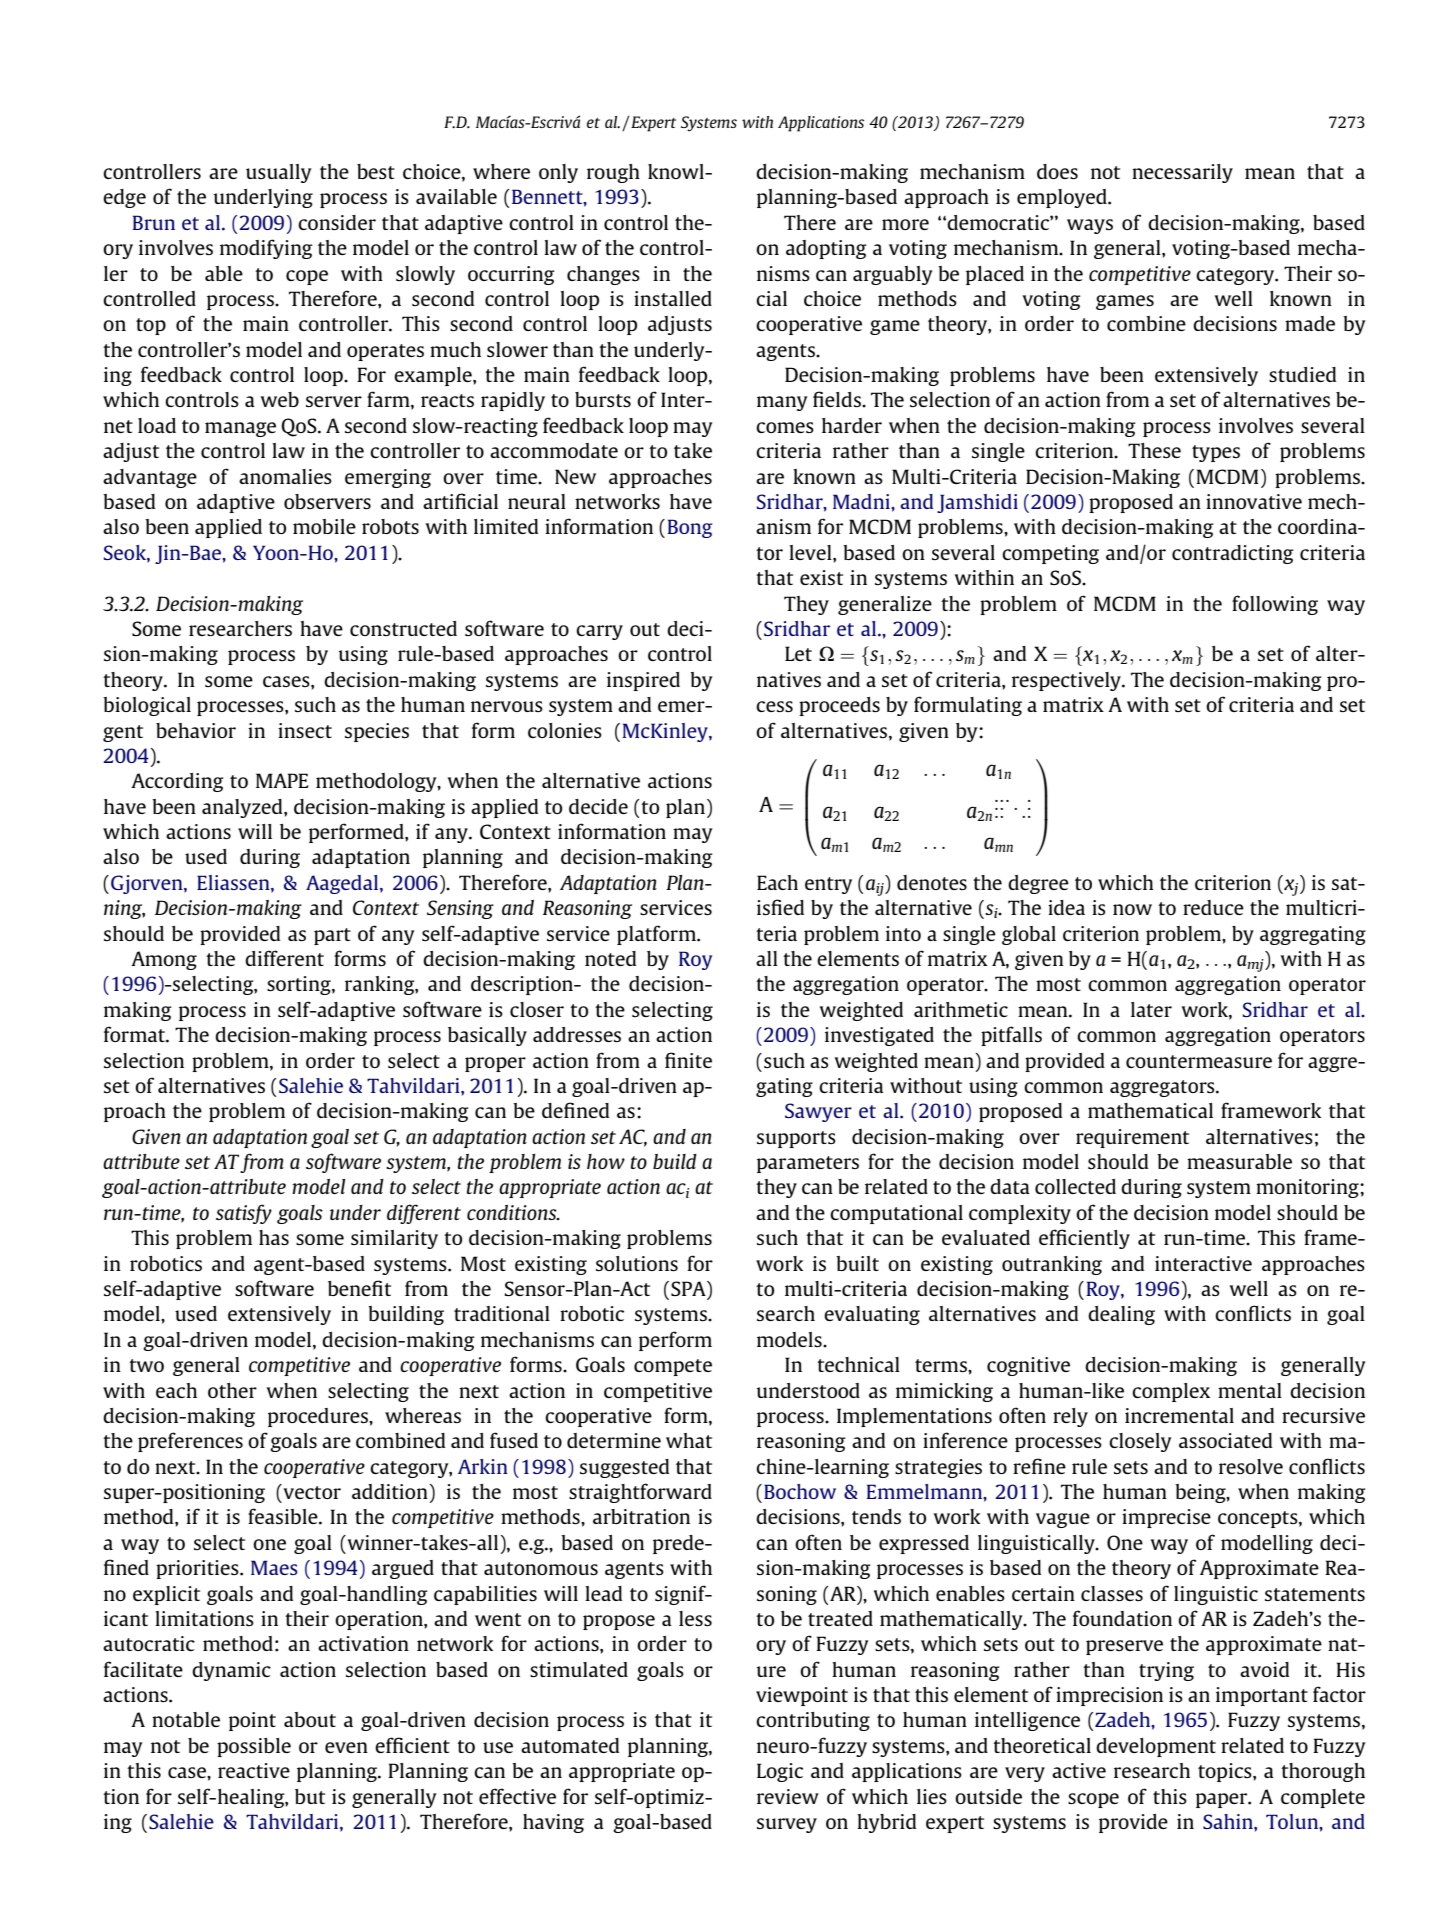  What do you see at coordinates (274, 1237) in the image?
I see `has` at bounding box center [274, 1237].
